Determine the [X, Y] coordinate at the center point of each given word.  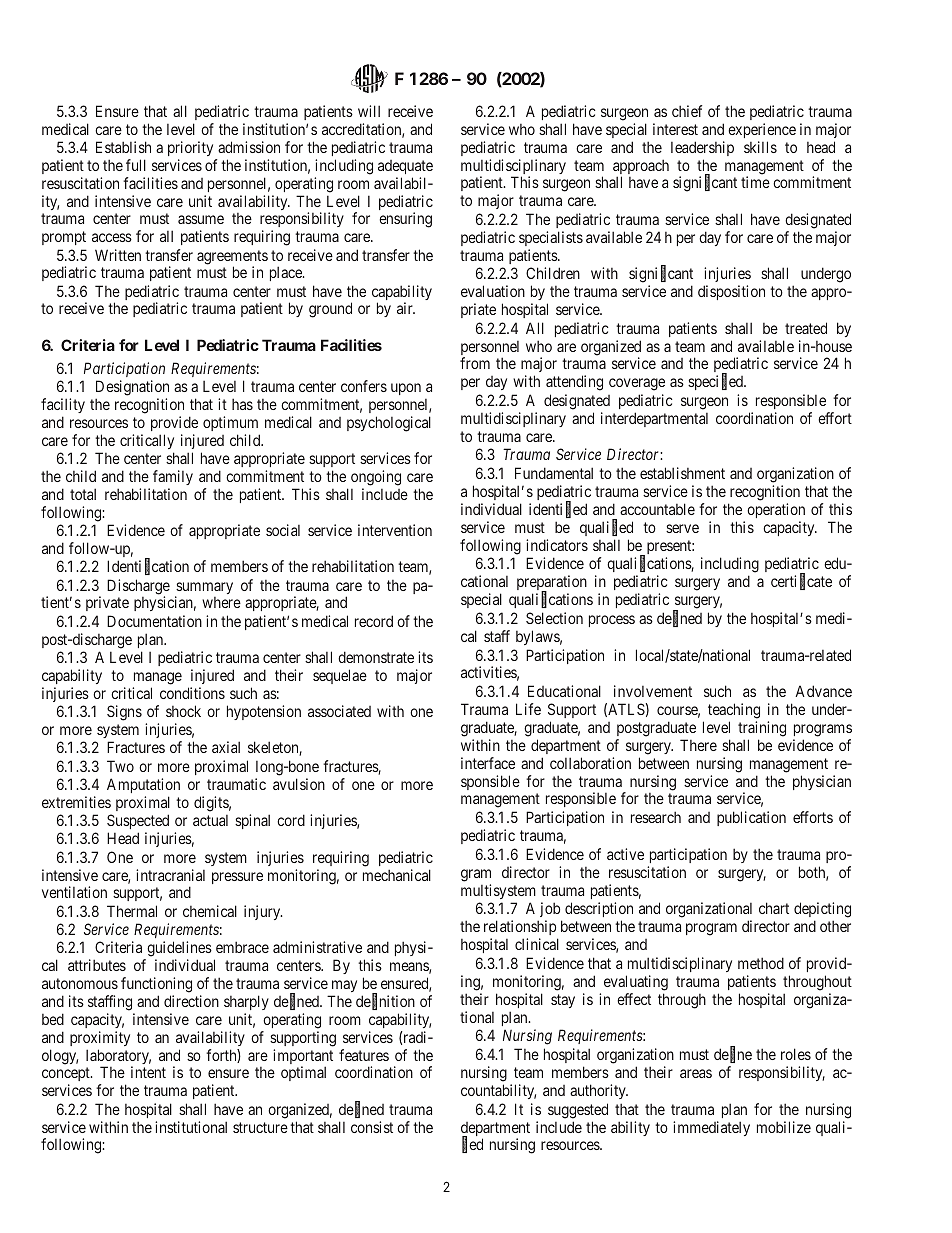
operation [776, 510]
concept [67, 1076]
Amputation [143, 785]
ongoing [376, 478]
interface [488, 763]
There [698, 745]
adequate [405, 167]
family [173, 477]
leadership [702, 148]
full [136, 165]
